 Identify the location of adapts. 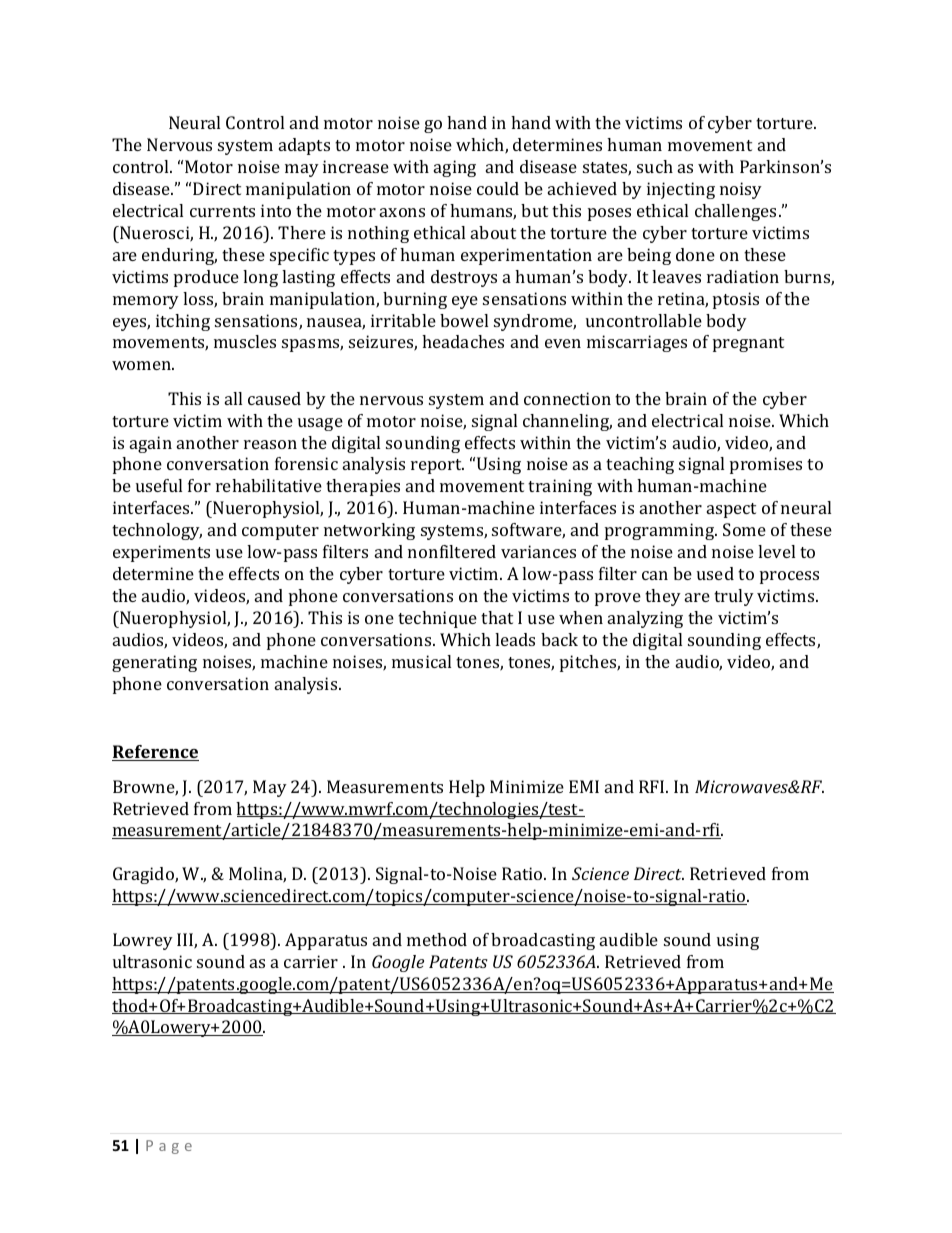
(304, 146).
